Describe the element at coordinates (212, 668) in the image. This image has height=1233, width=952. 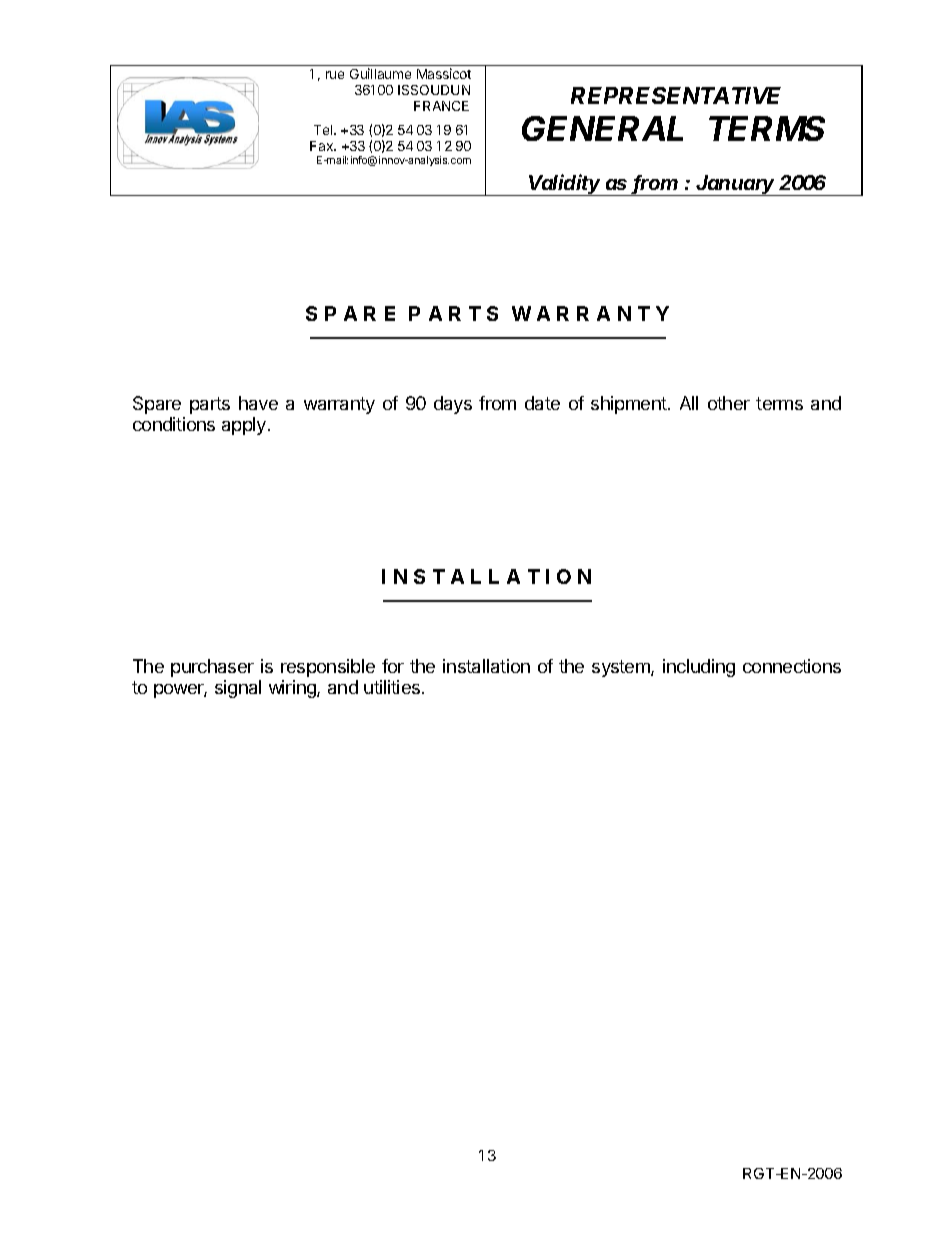
I see `purchaser` at that location.
